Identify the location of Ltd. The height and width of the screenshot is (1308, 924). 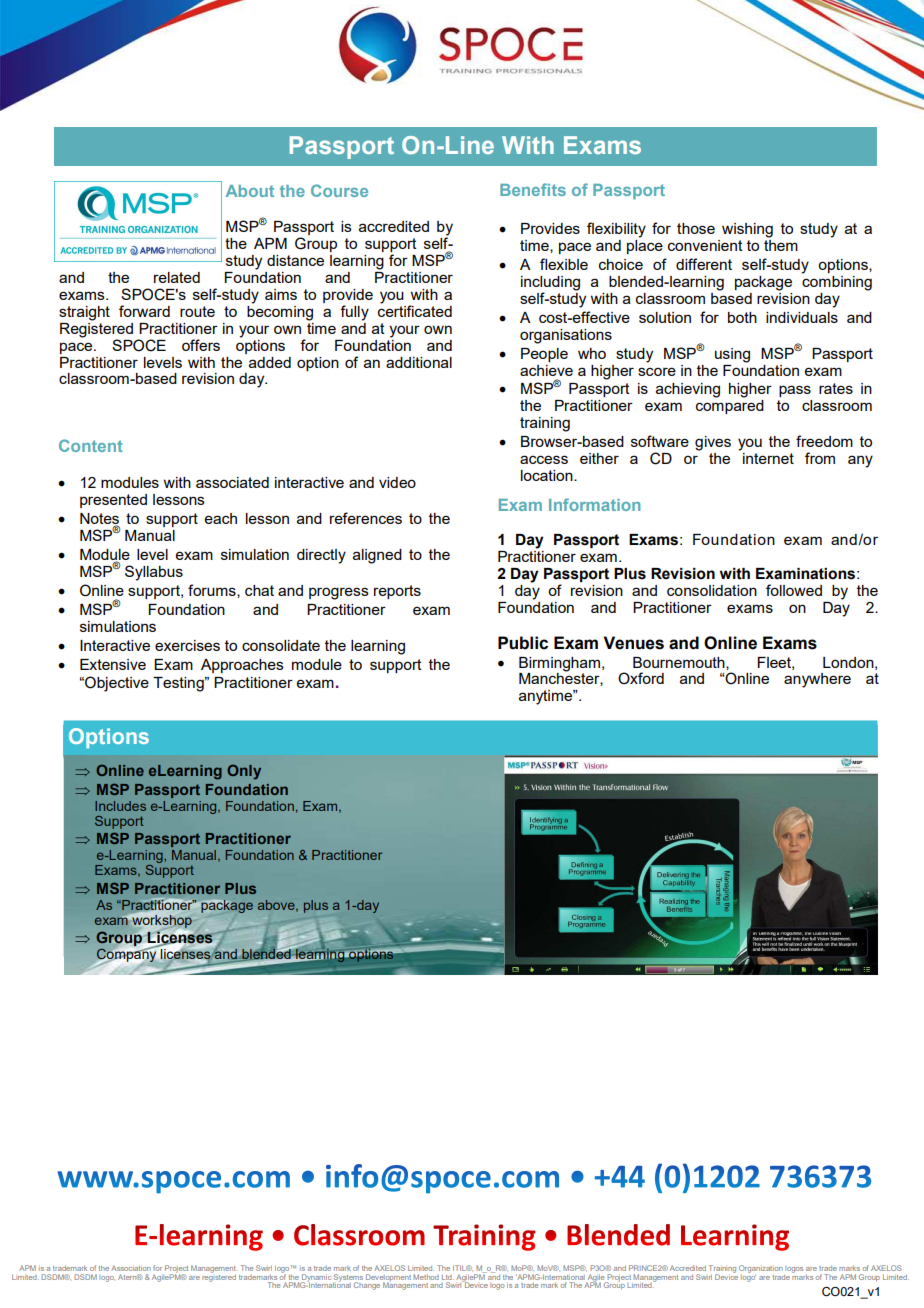
(447, 1277).
